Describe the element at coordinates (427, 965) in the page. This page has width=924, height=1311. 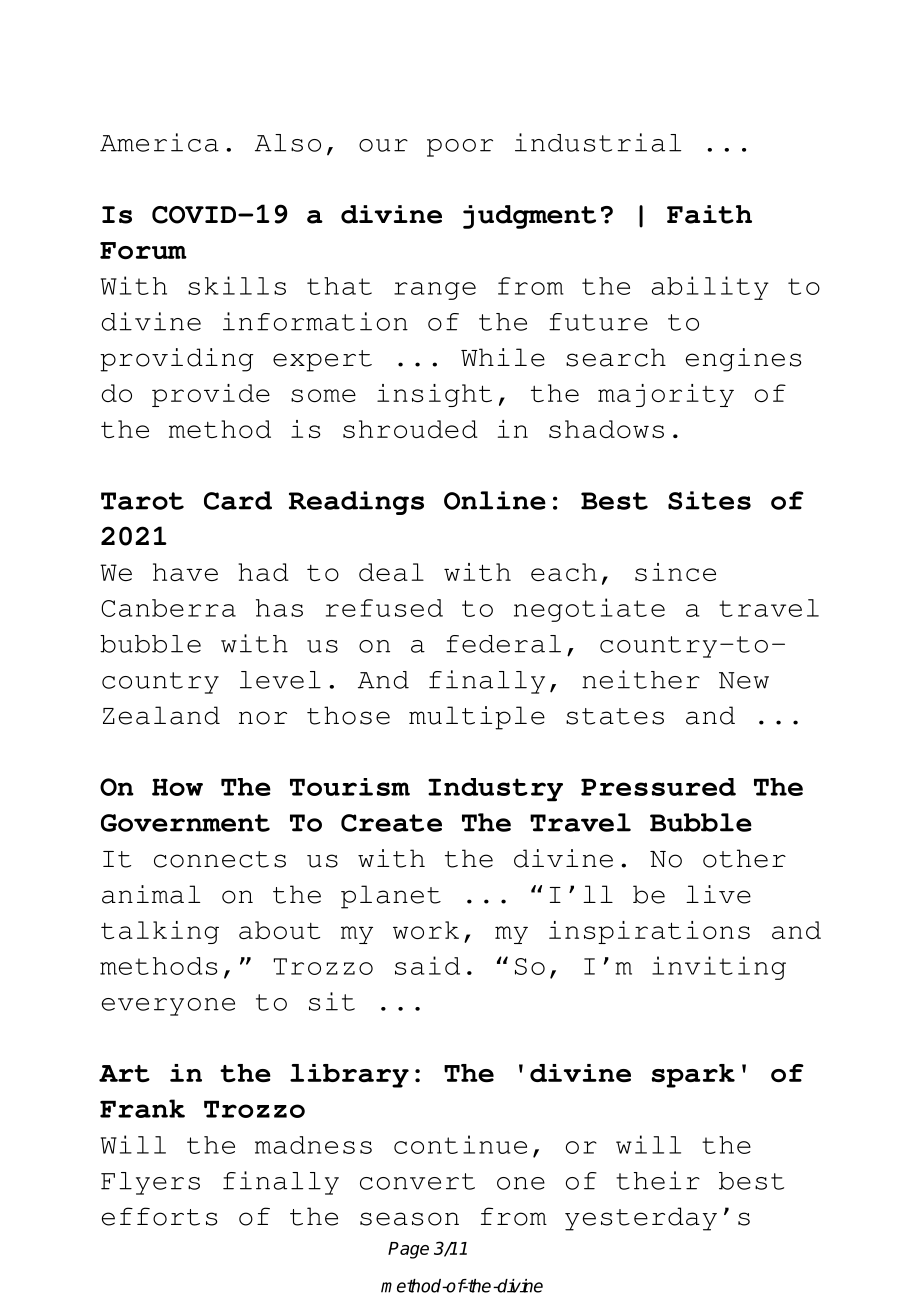
I see `said` at that location.
